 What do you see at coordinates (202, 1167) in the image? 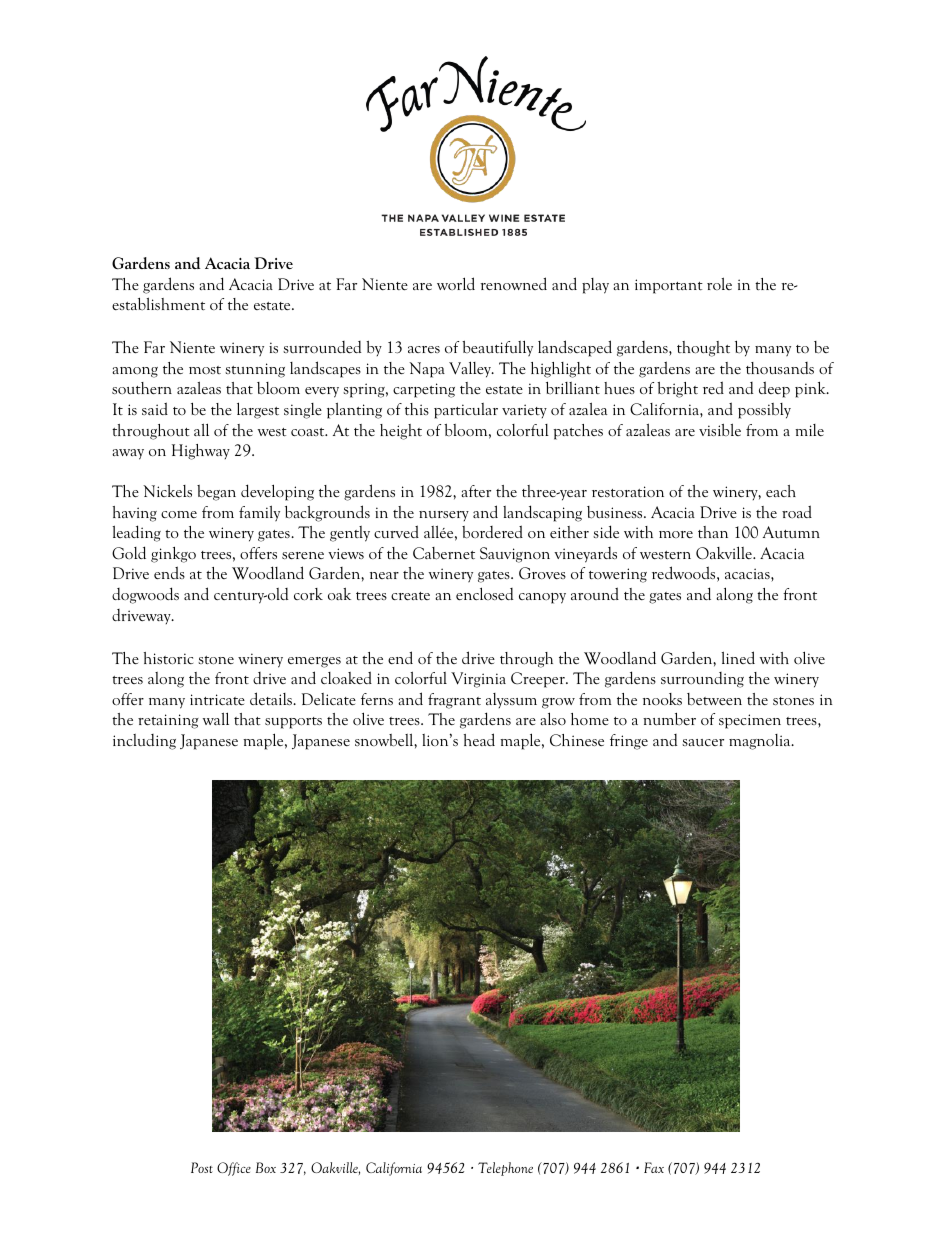
I see `Post` at bounding box center [202, 1167].
